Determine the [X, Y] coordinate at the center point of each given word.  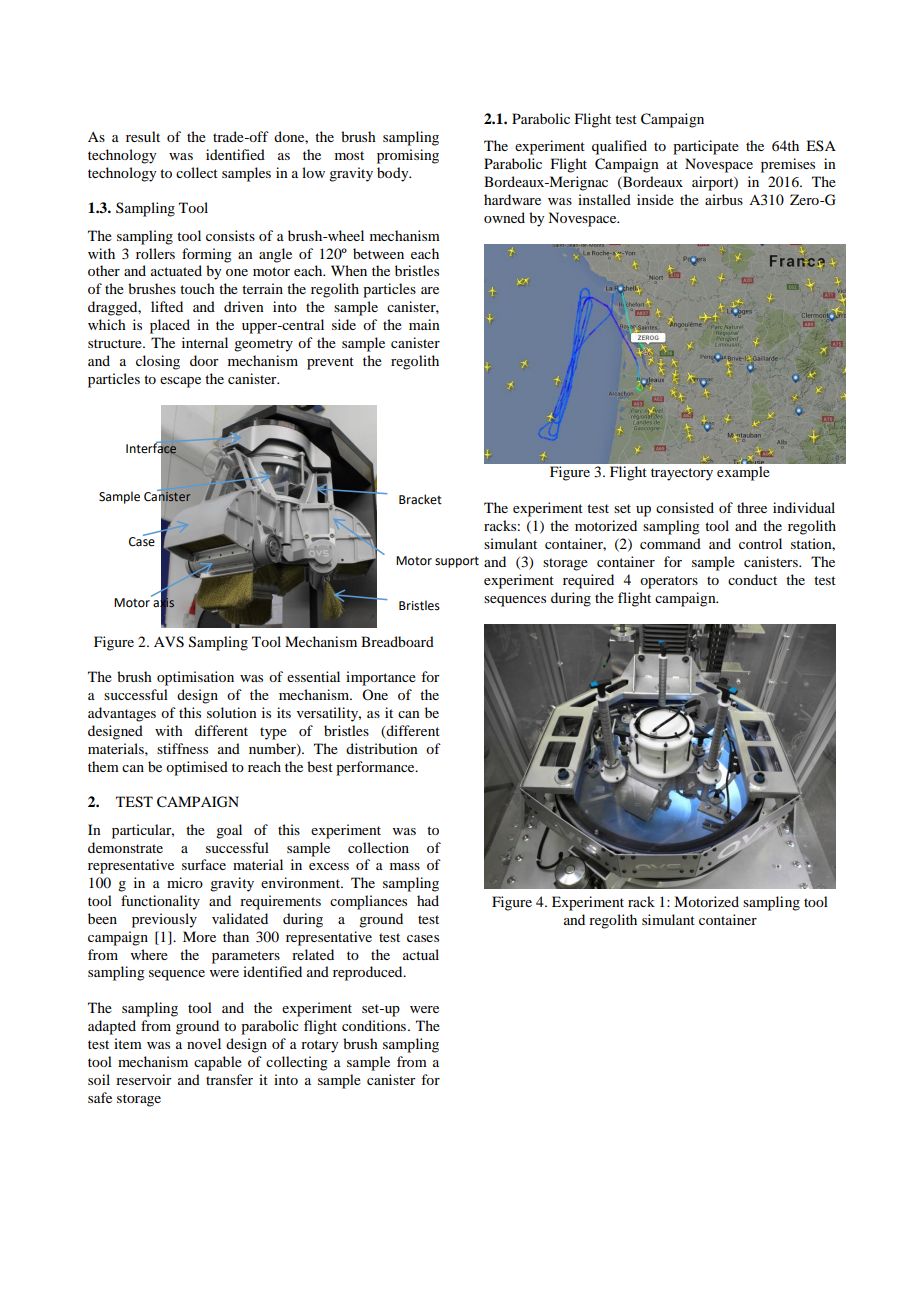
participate [706, 147]
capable [218, 1063]
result [143, 136]
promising [408, 156]
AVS [169, 642]
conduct [752, 579]
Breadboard [397, 641]
